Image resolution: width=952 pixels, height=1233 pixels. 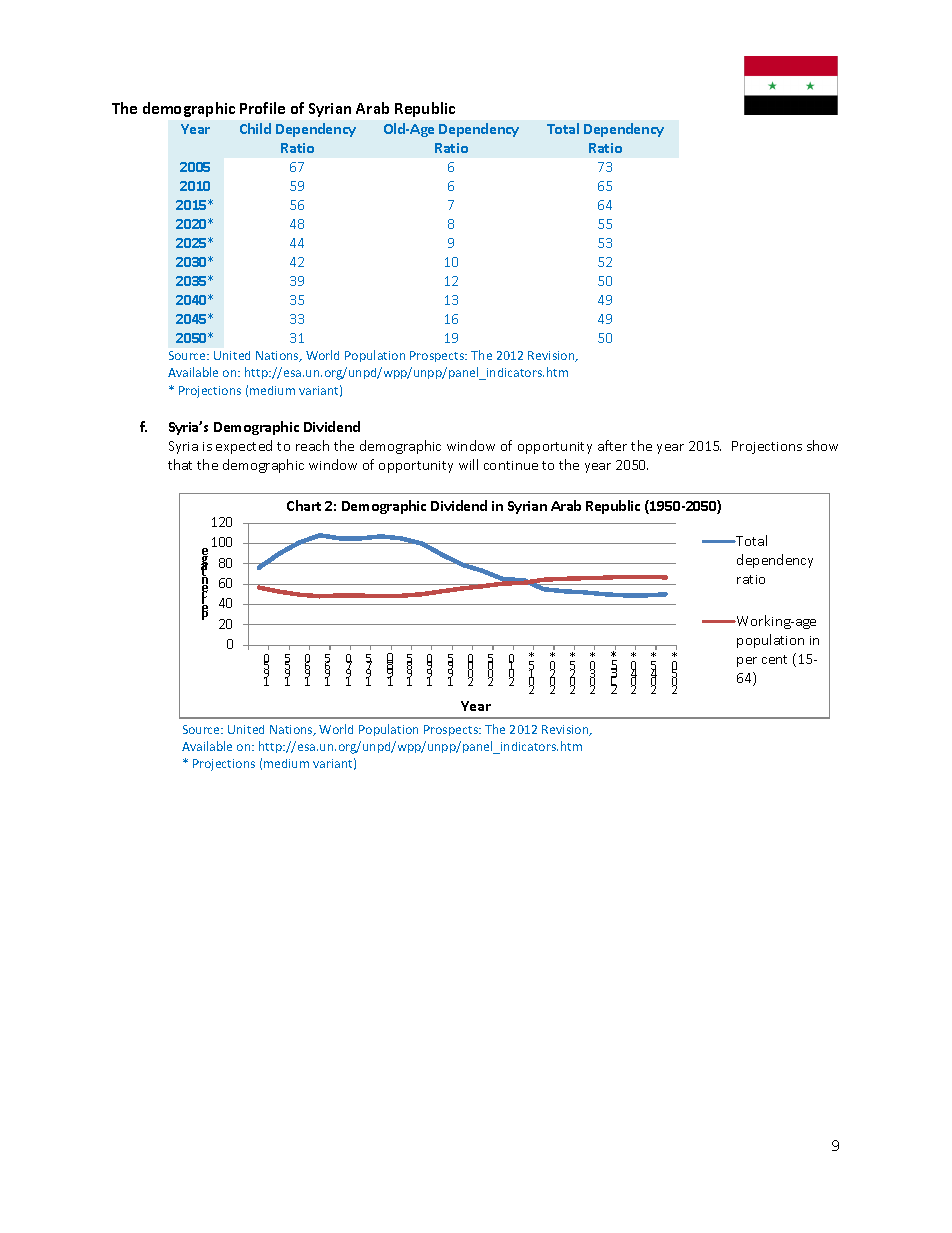 I want to click on Chart, so click(x=304, y=505).
